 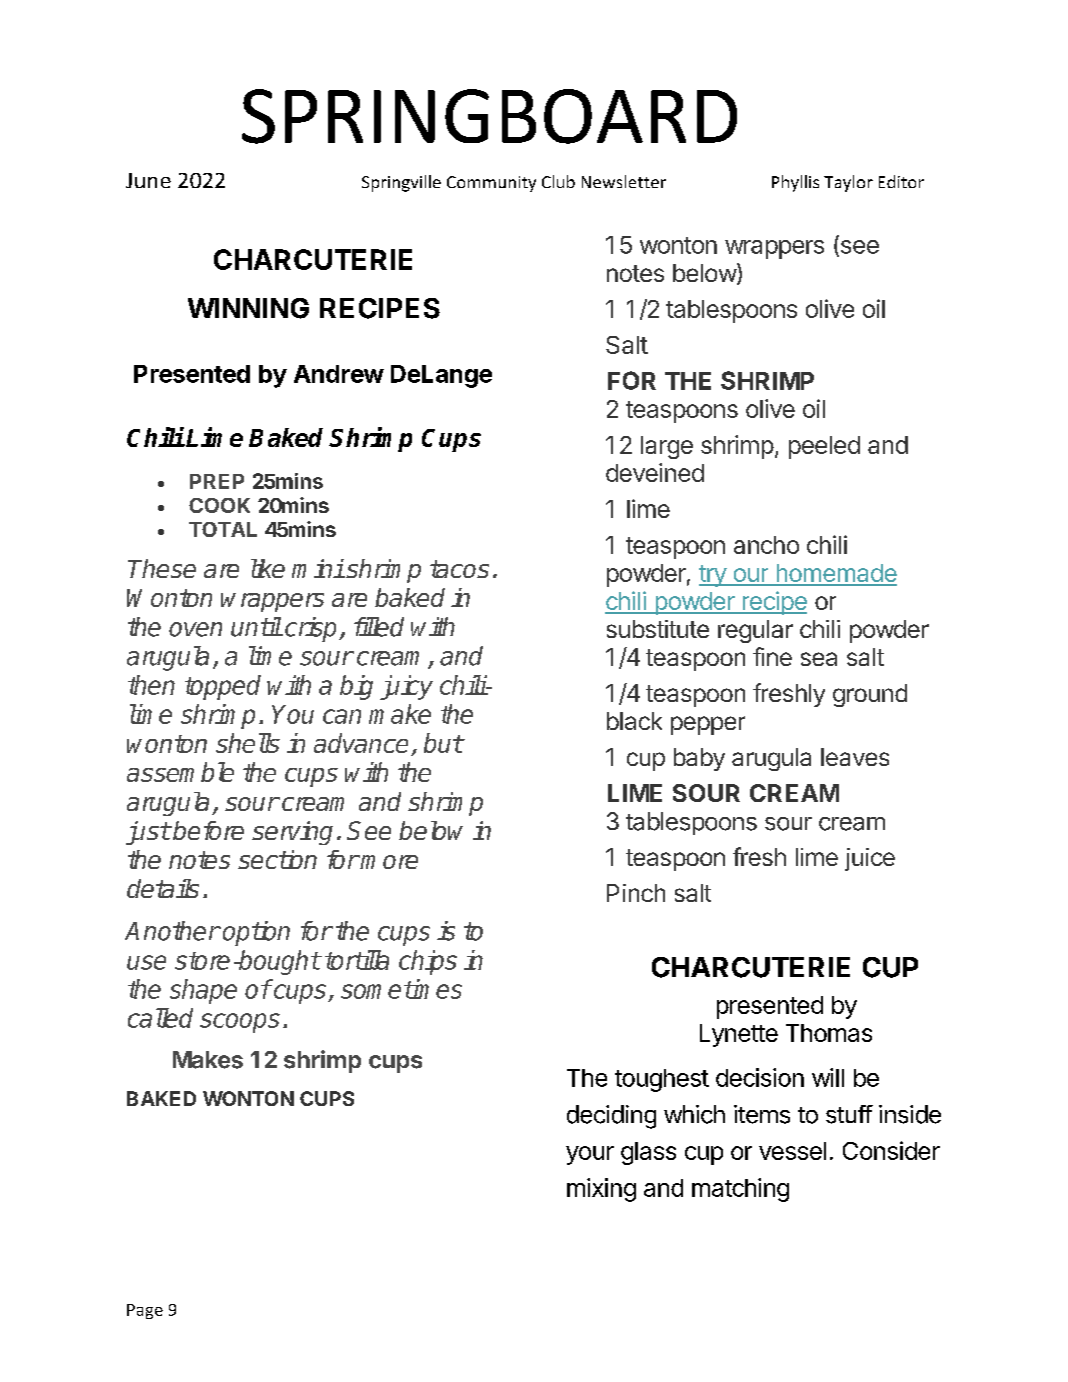 I want to click on TOTAL, so click(x=223, y=529).
